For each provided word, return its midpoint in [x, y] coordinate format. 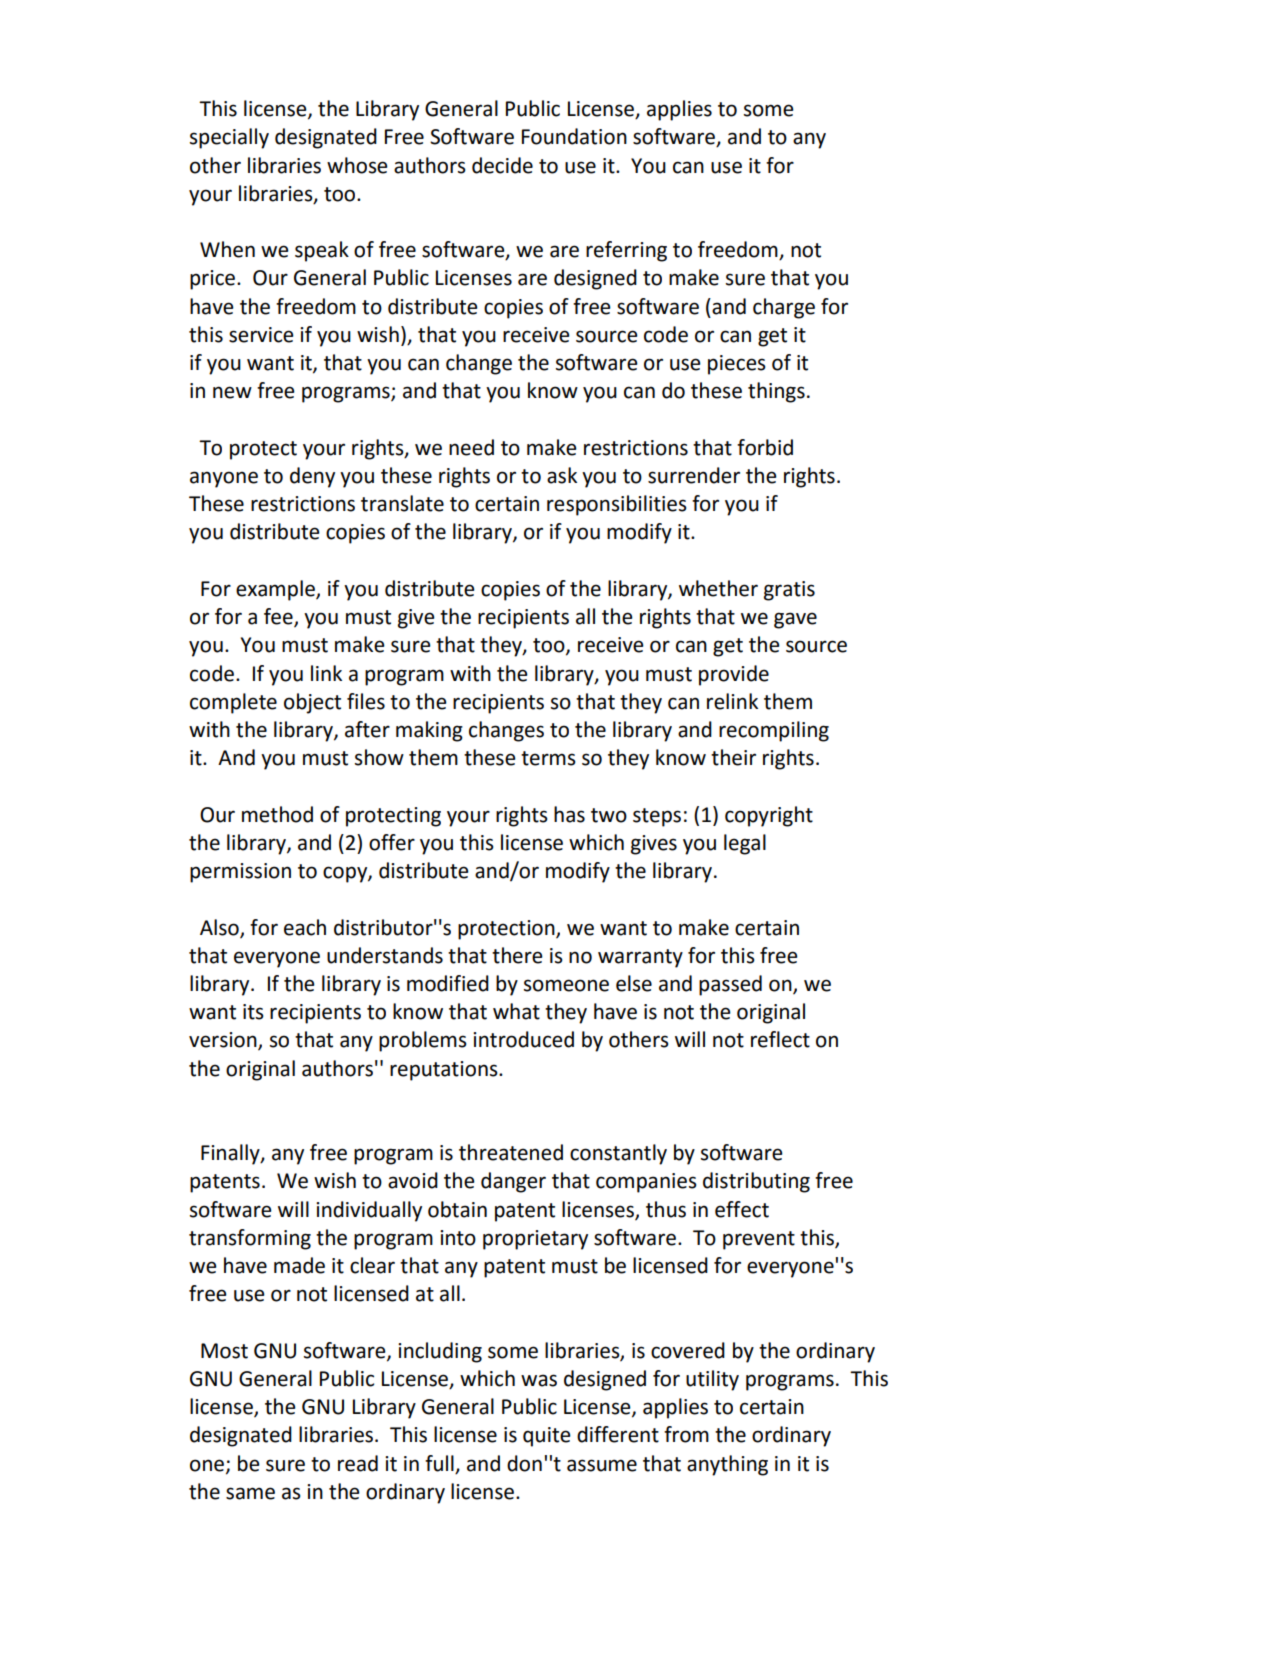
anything [727, 1465]
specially [229, 138]
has [569, 814]
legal [745, 844]
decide [502, 165]
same [250, 1493]
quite [547, 1437]
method [277, 814]
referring [626, 251]
